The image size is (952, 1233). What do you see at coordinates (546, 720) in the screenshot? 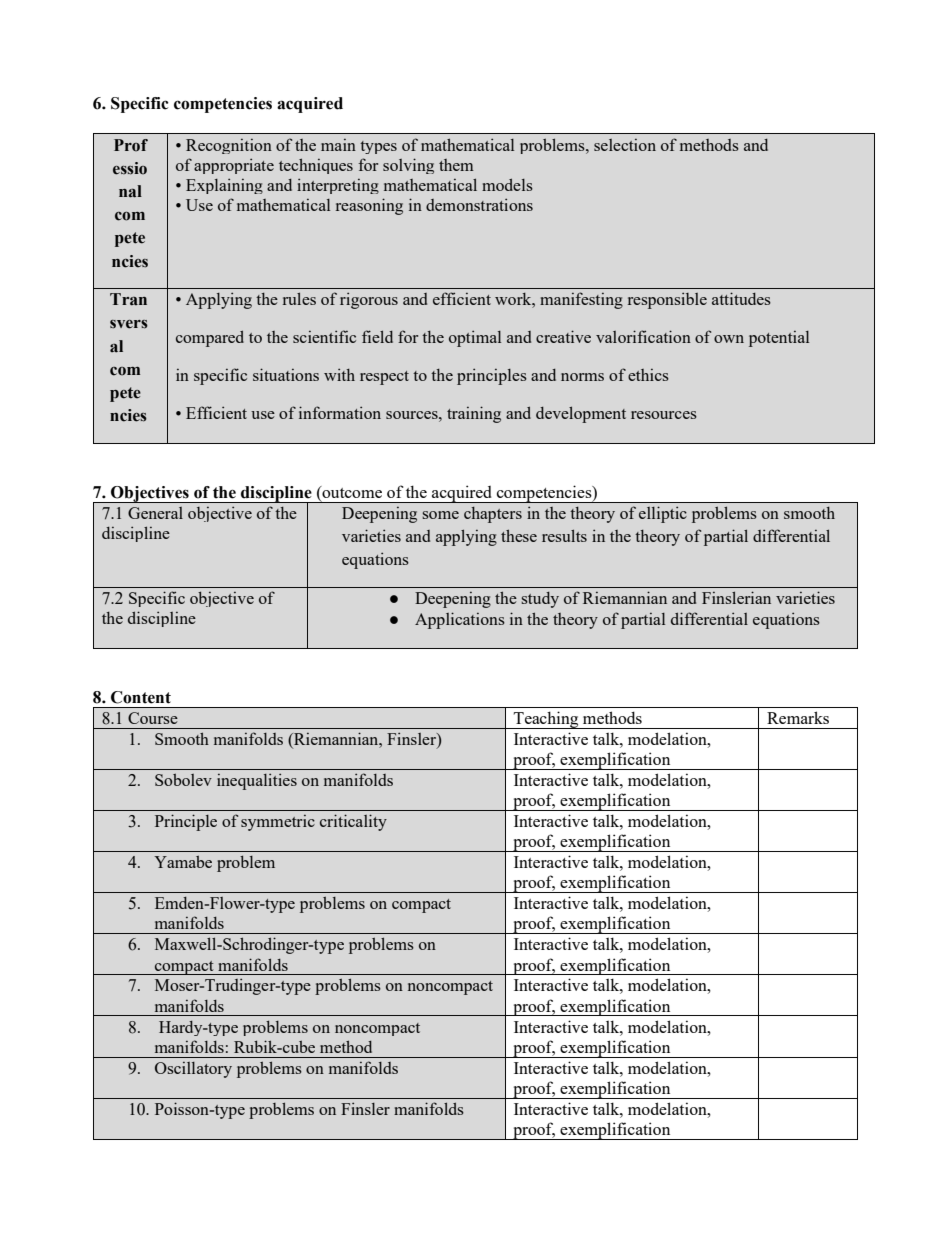
I see `Teaching` at bounding box center [546, 720].
